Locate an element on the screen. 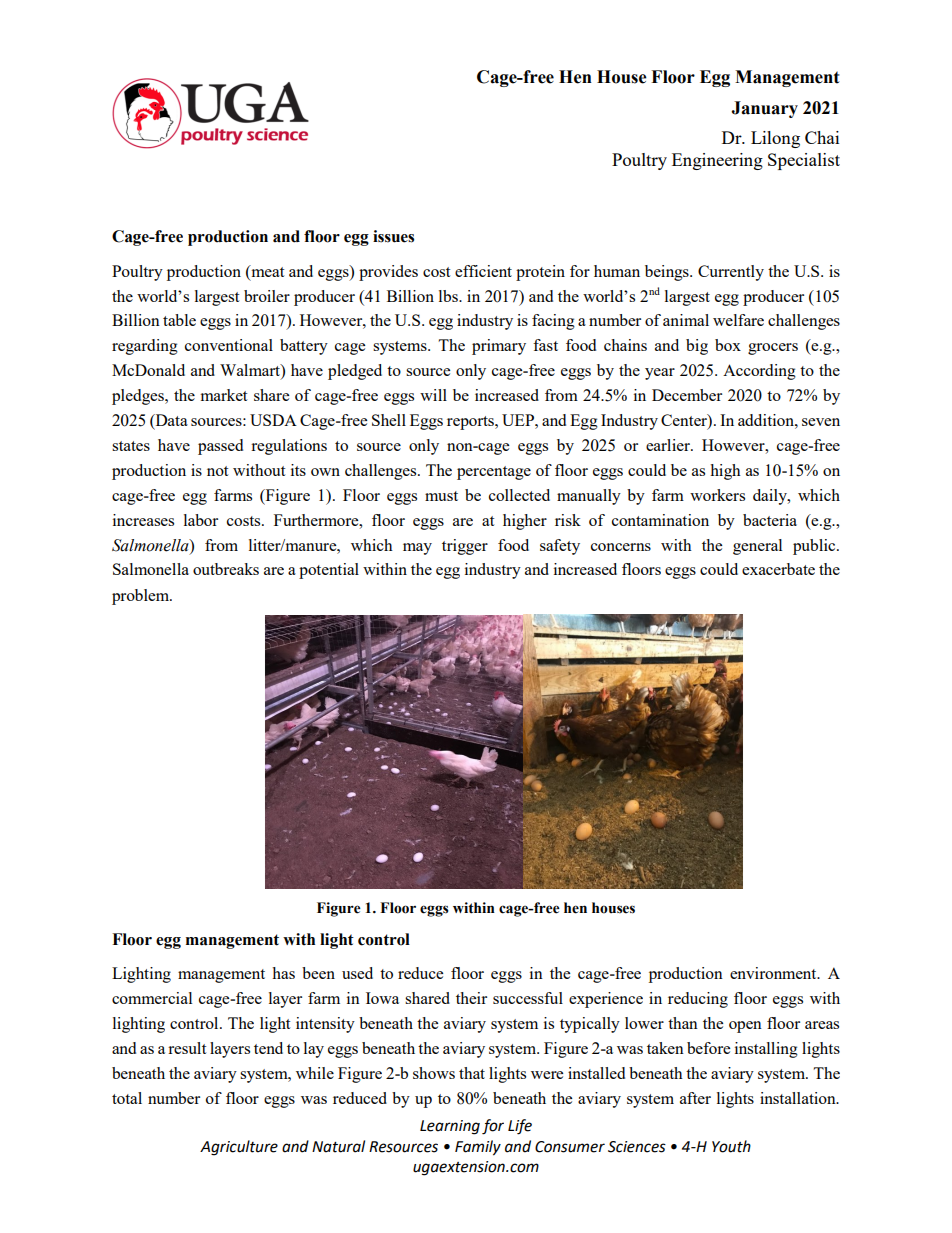  problem is located at coordinates (142, 597).
